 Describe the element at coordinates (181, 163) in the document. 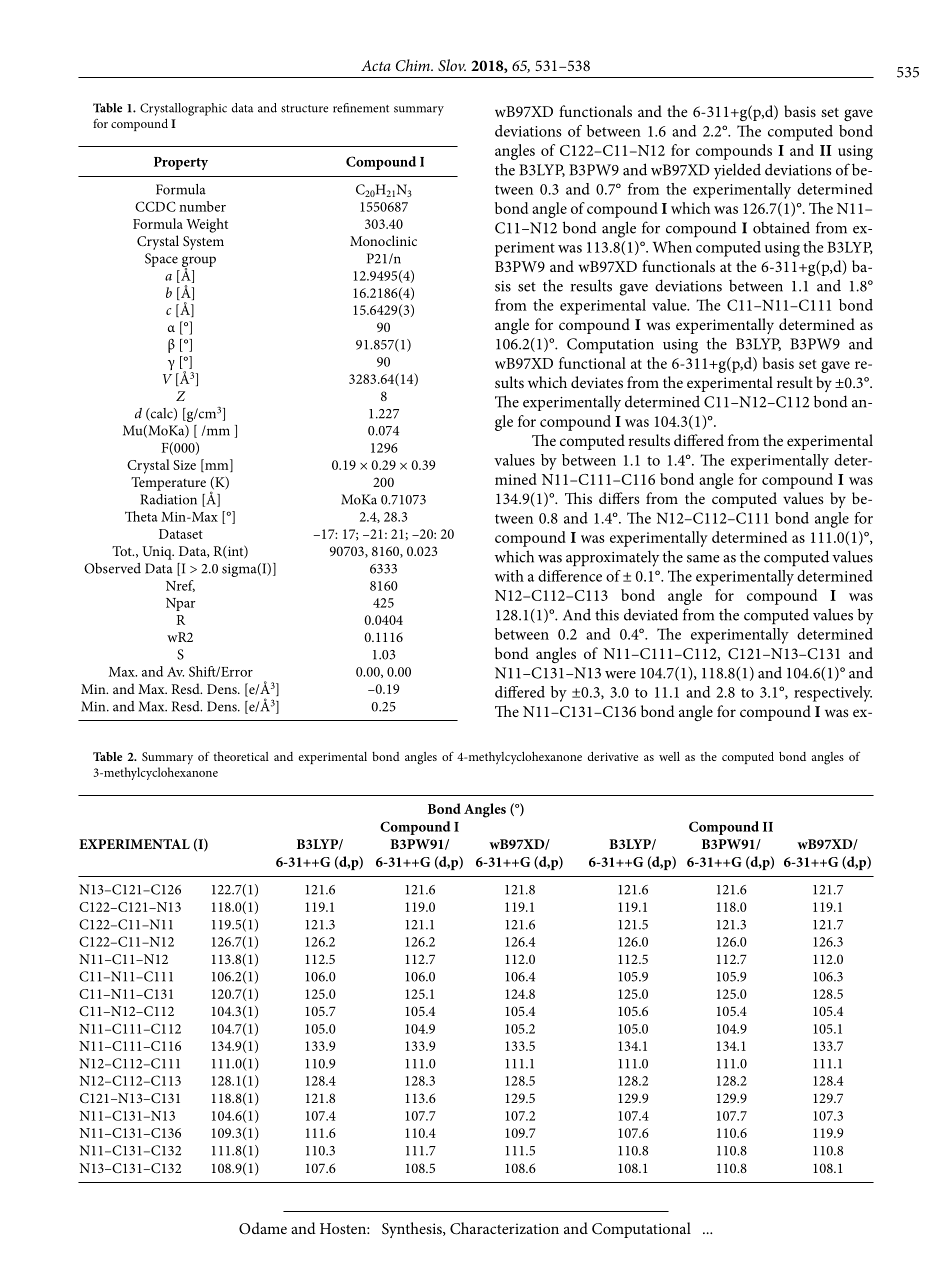

I see `Property` at that location.
